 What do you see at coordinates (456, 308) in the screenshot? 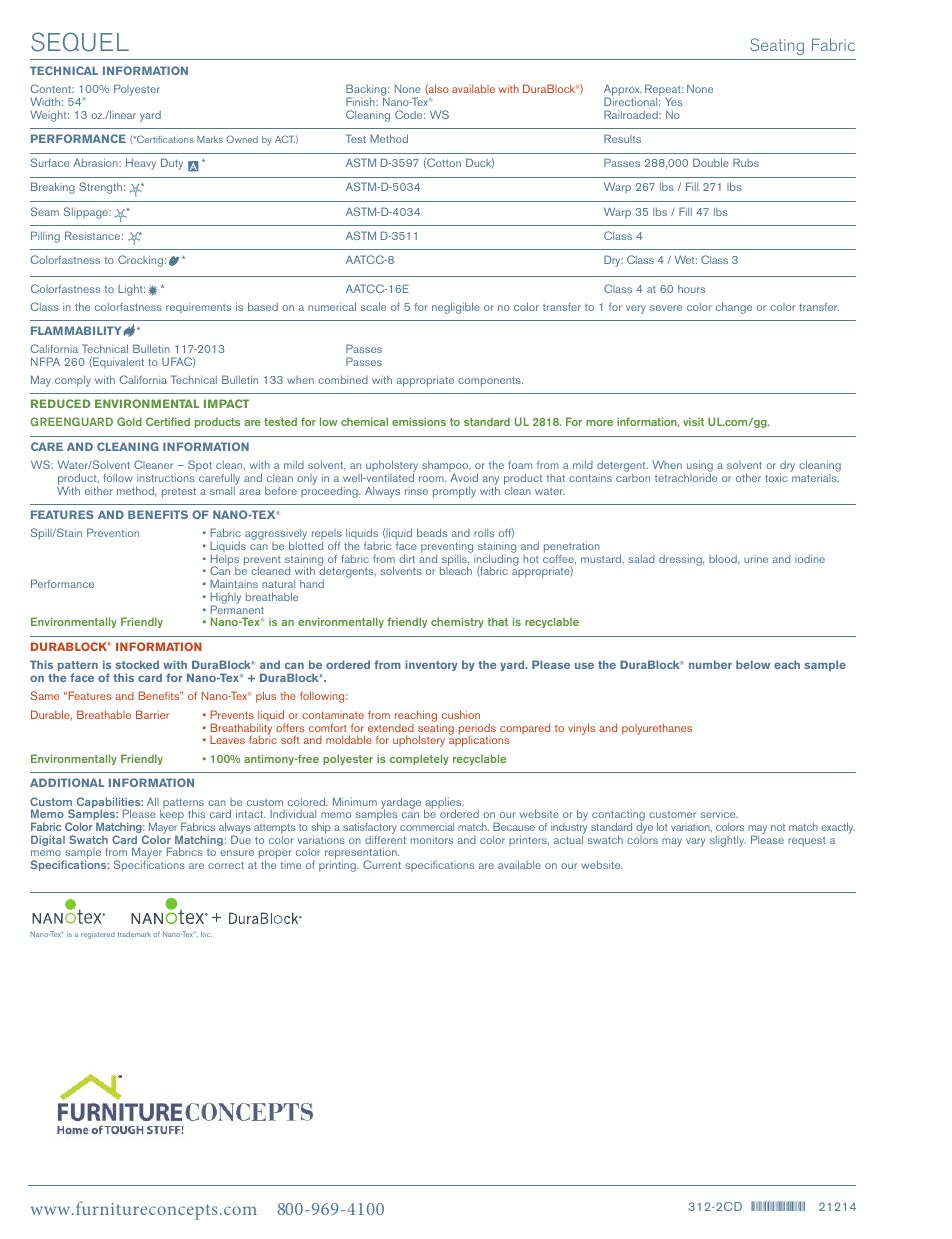
I see `negligible` at bounding box center [456, 308].
